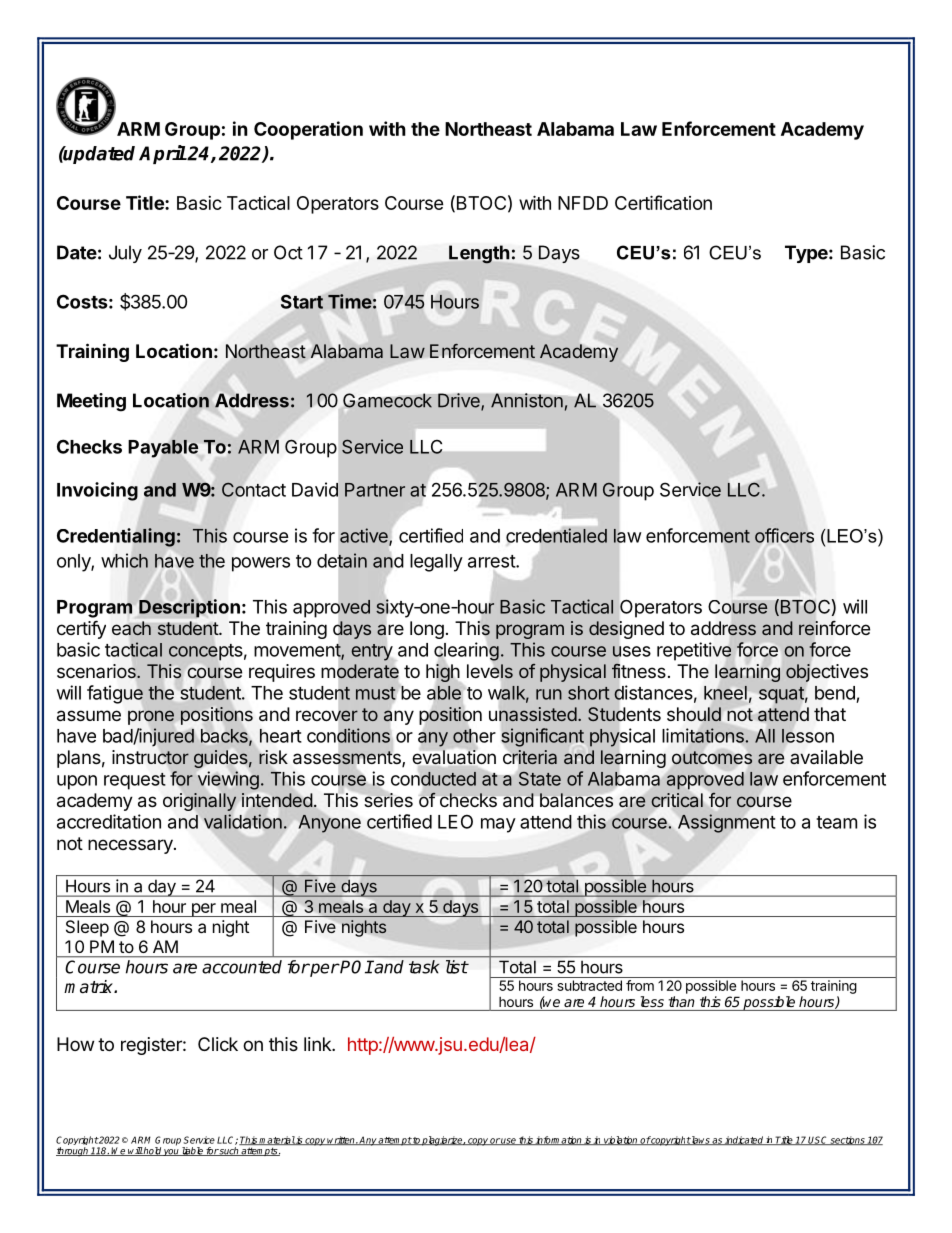 This image has width=952, height=1233. I want to click on you, so click(171, 1152).
